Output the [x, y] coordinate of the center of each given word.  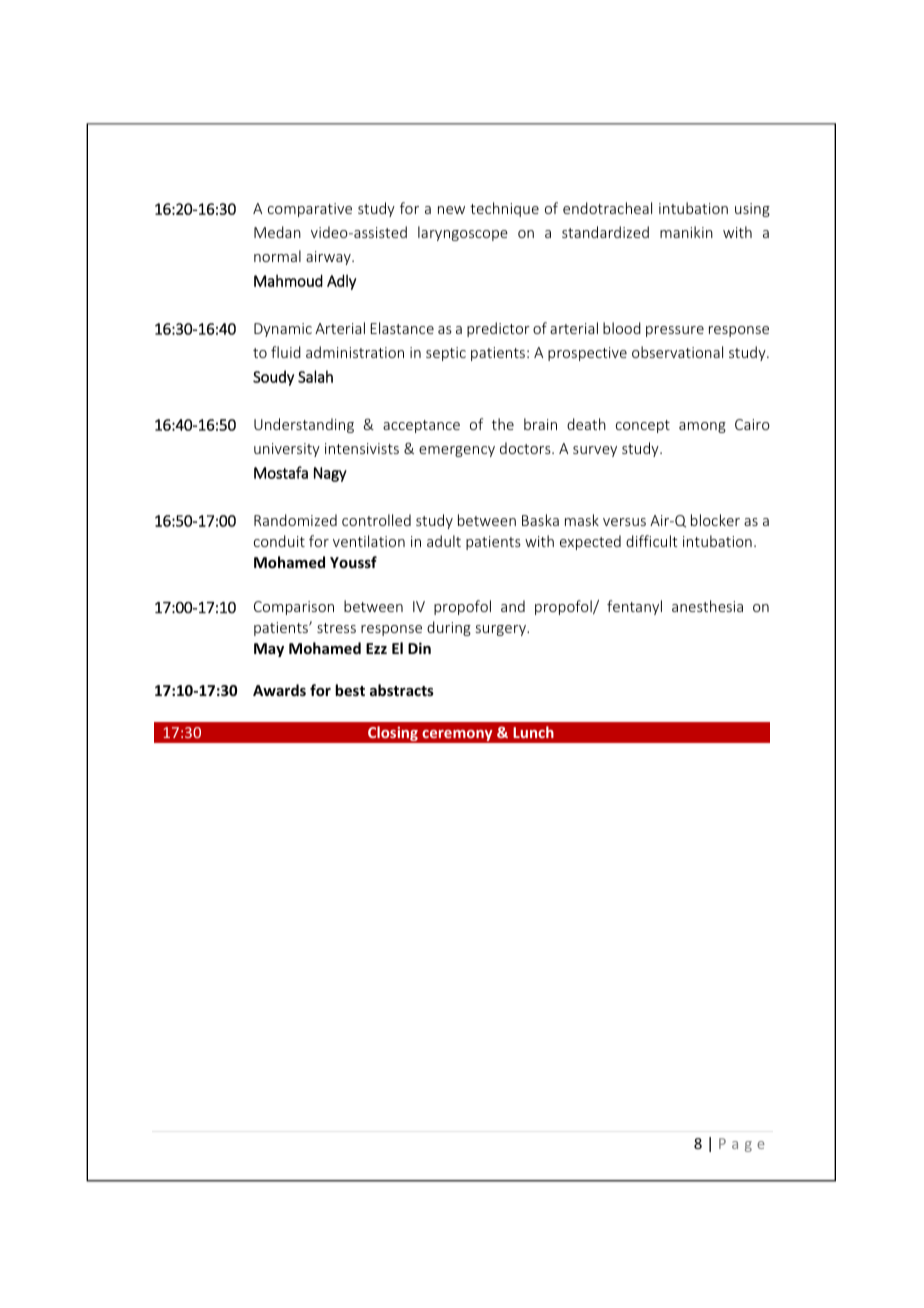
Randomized [295, 520]
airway [329, 258]
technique [504, 209]
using [752, 210]
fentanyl [634, 607]
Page [742, 1145]
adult [444, 541]
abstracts [402, 690]
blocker [715, 520]
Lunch [533, 732]
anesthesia [707, 606]
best [350, 690]
